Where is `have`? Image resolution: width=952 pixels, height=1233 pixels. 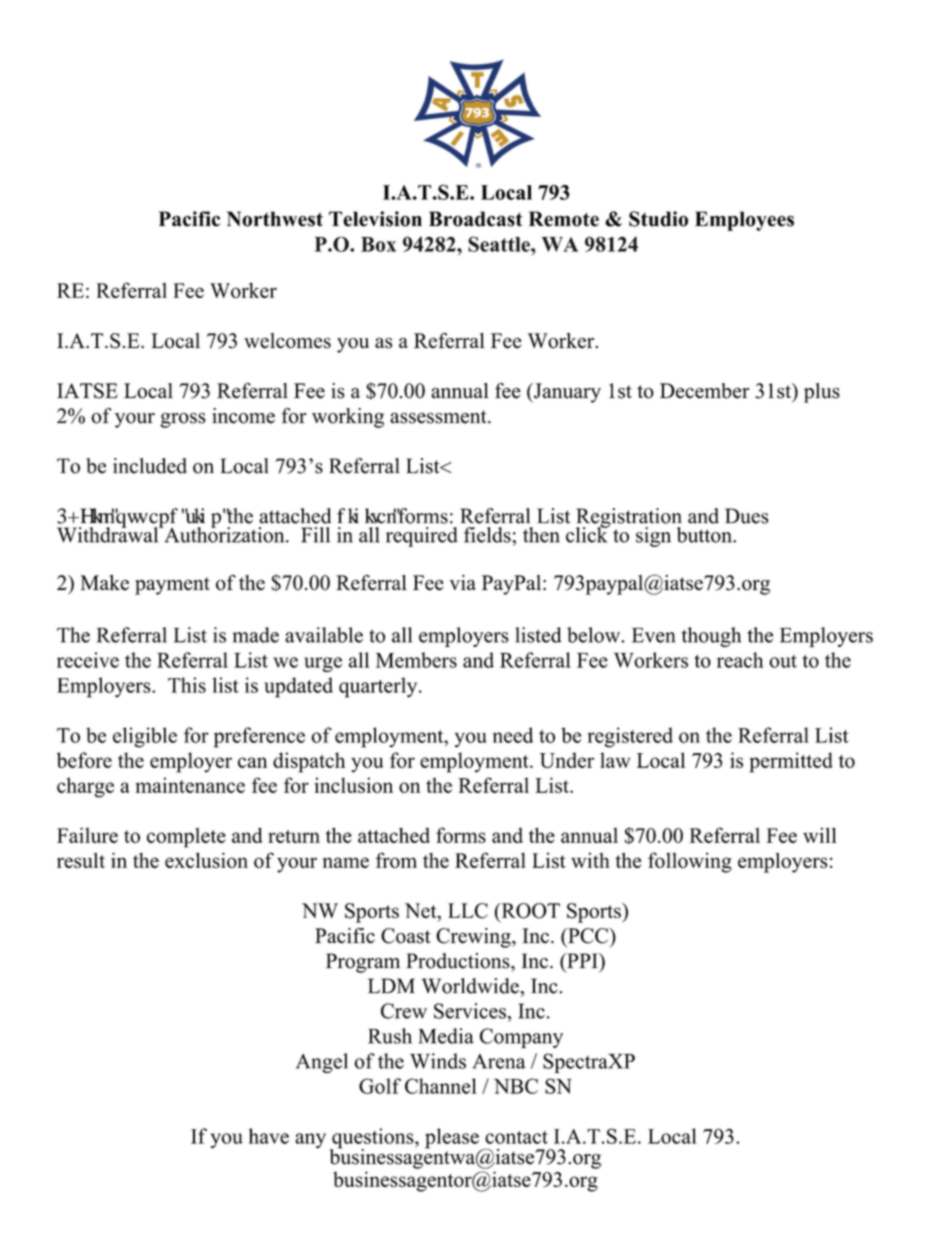
have is located at coordinates (268, 1136).
